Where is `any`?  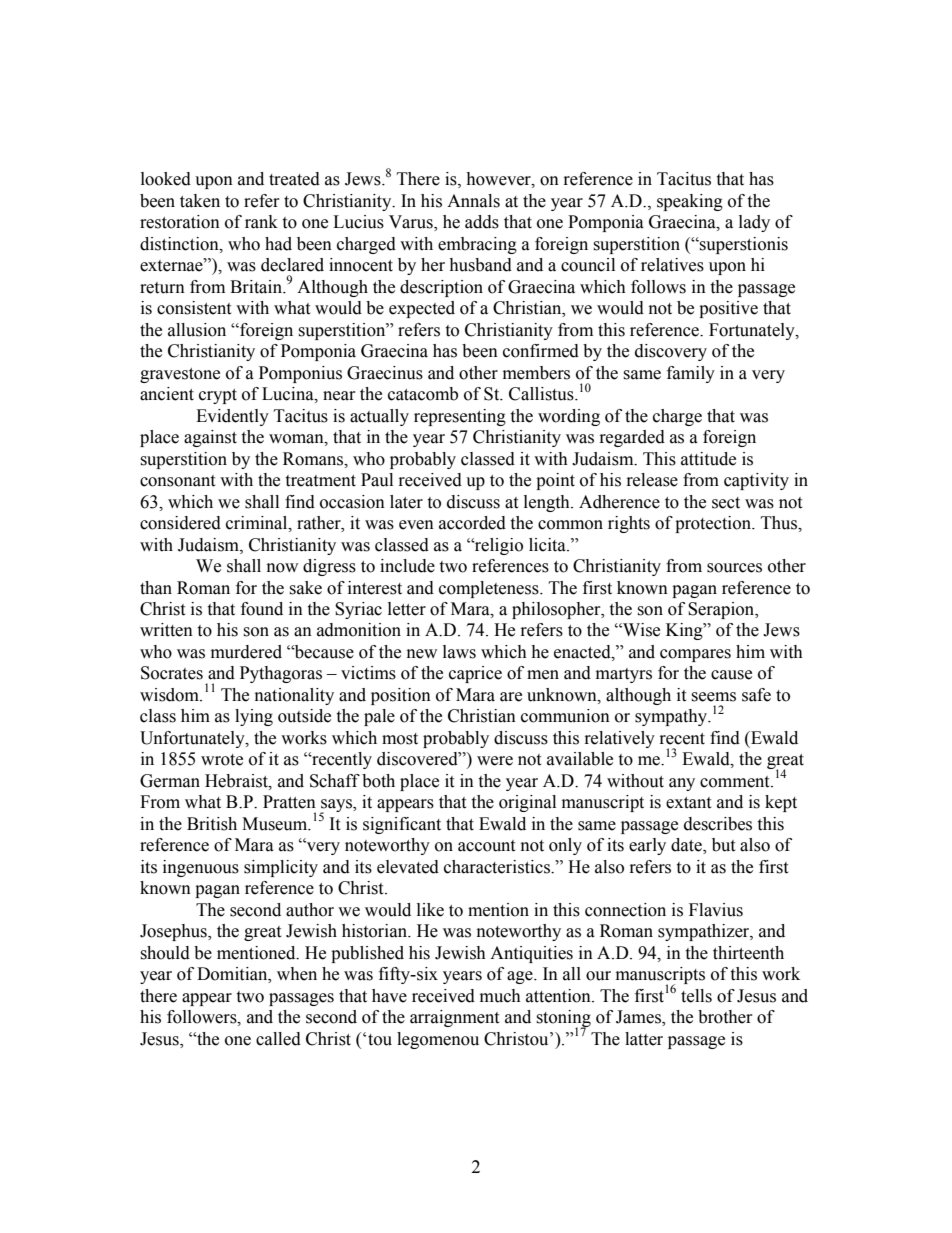
any is located at coordinates (682, 784).
